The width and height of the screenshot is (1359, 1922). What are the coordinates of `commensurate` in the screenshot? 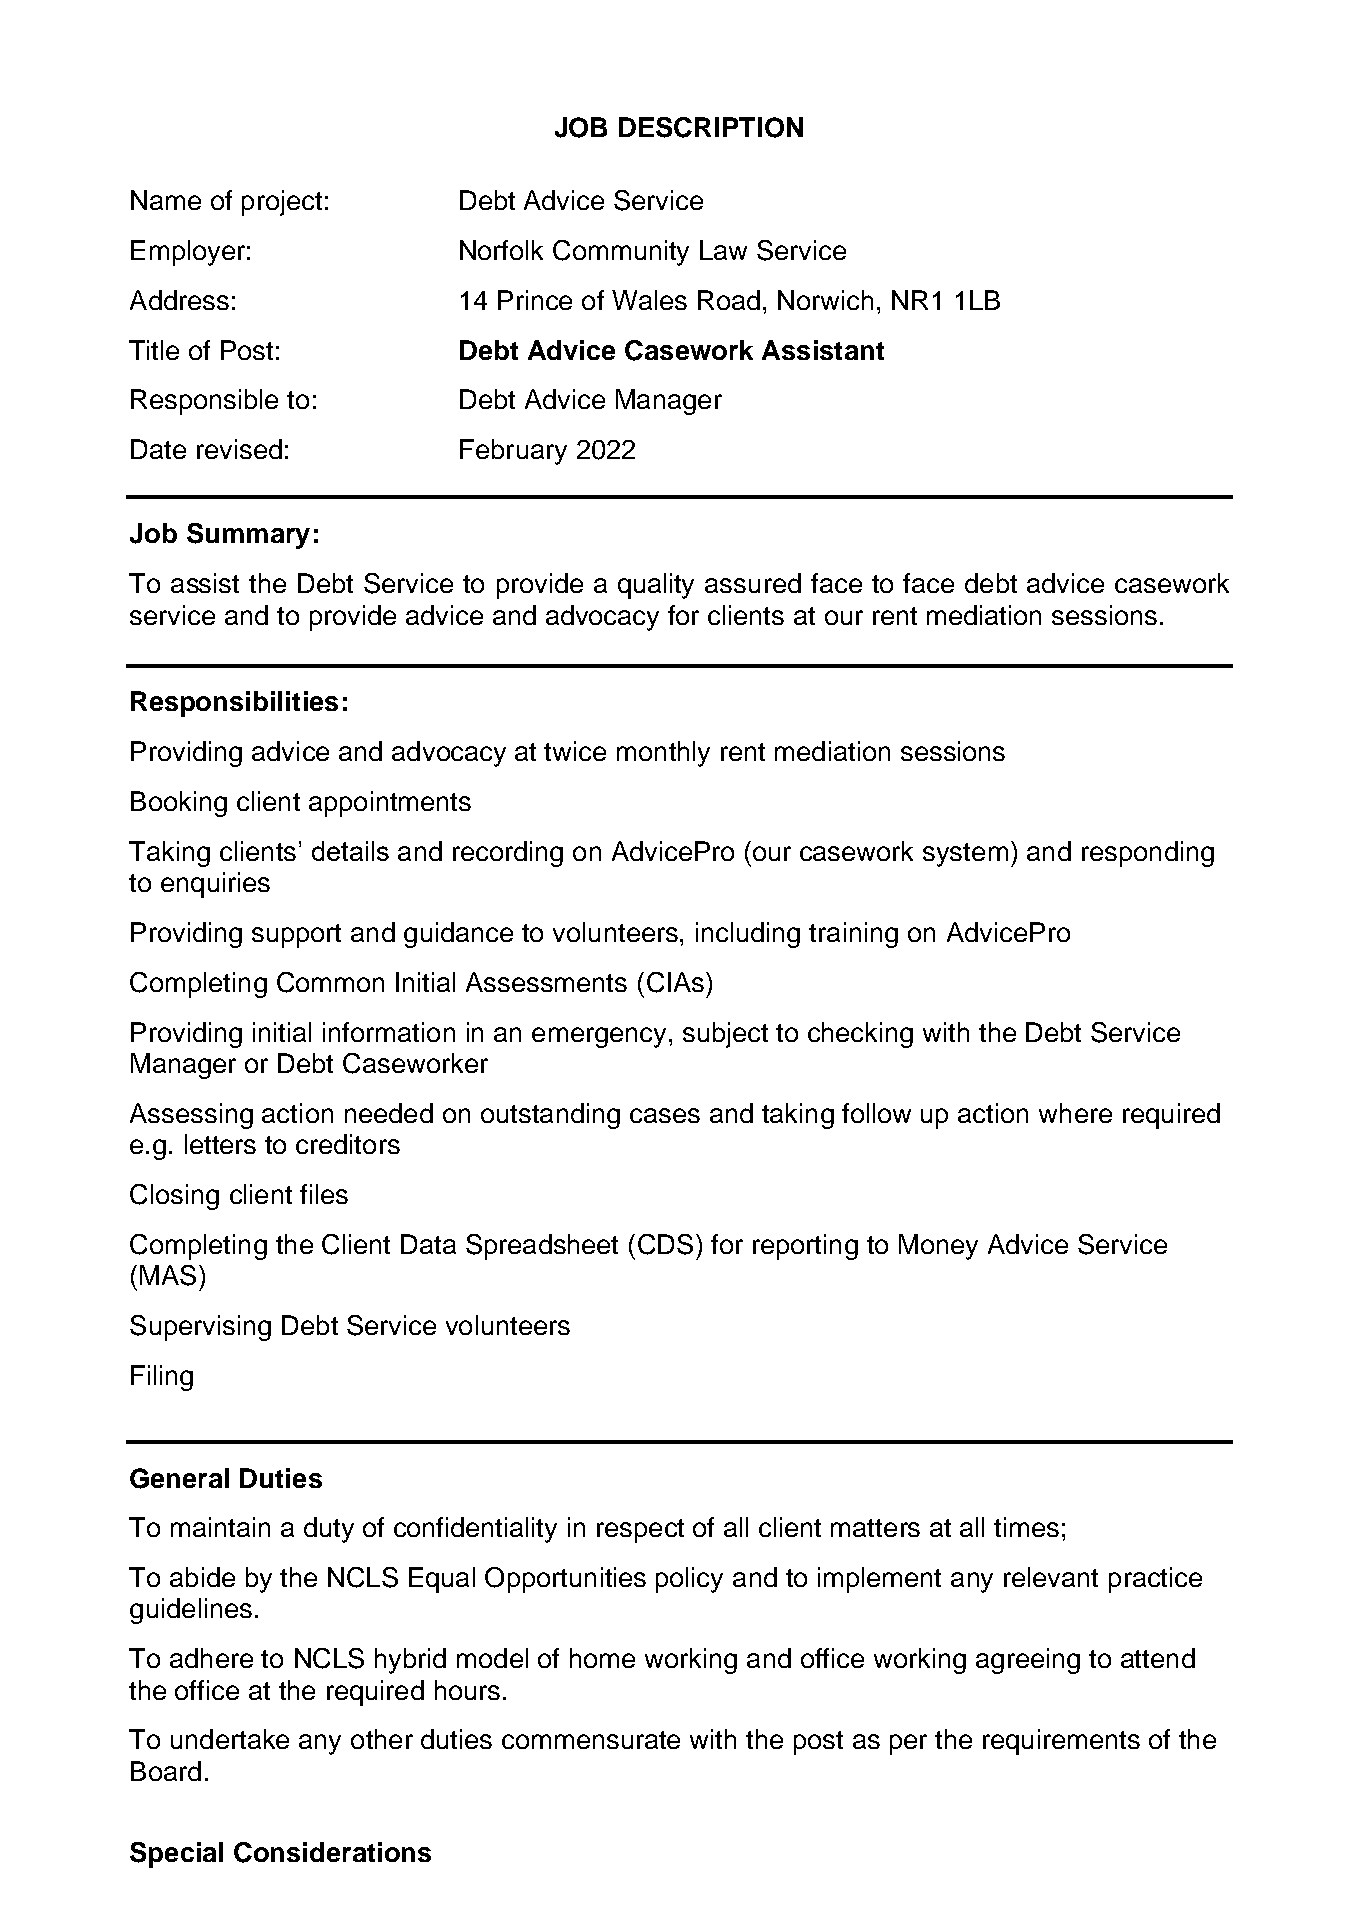 It's located at (591, 1740).
